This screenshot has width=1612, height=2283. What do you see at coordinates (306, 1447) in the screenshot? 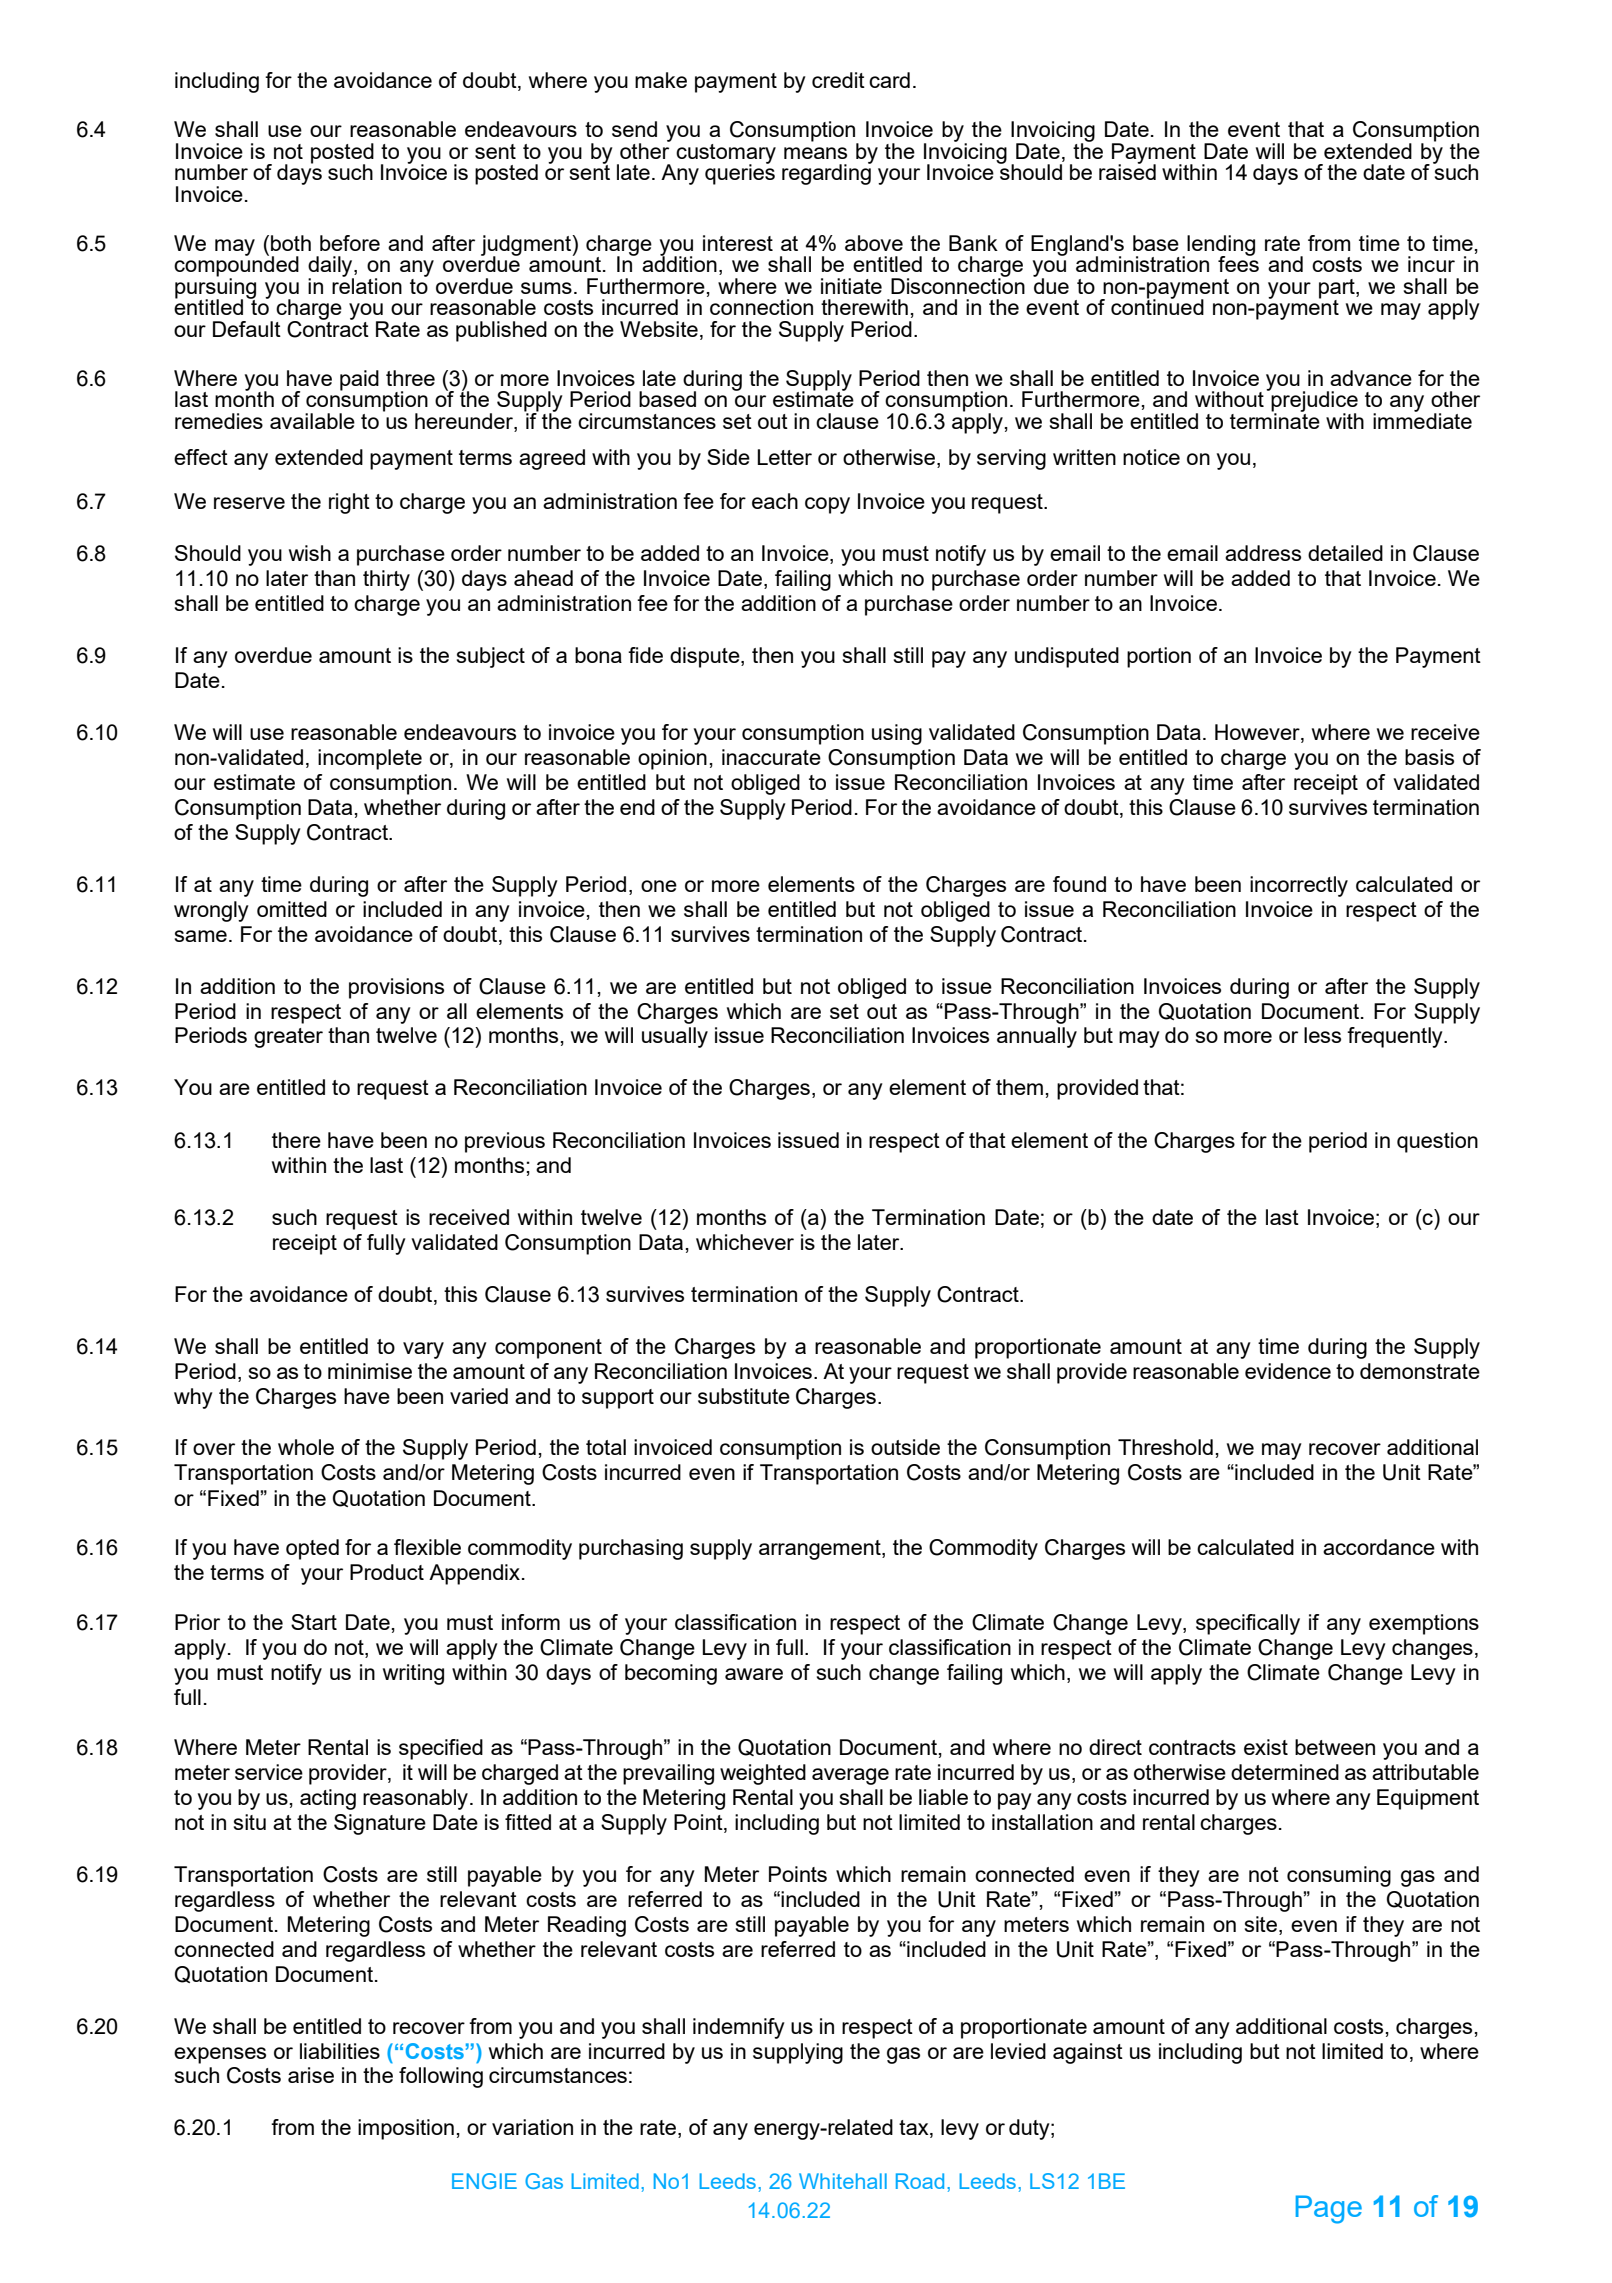
I see `whole` at bounding box center [306, 1447].
